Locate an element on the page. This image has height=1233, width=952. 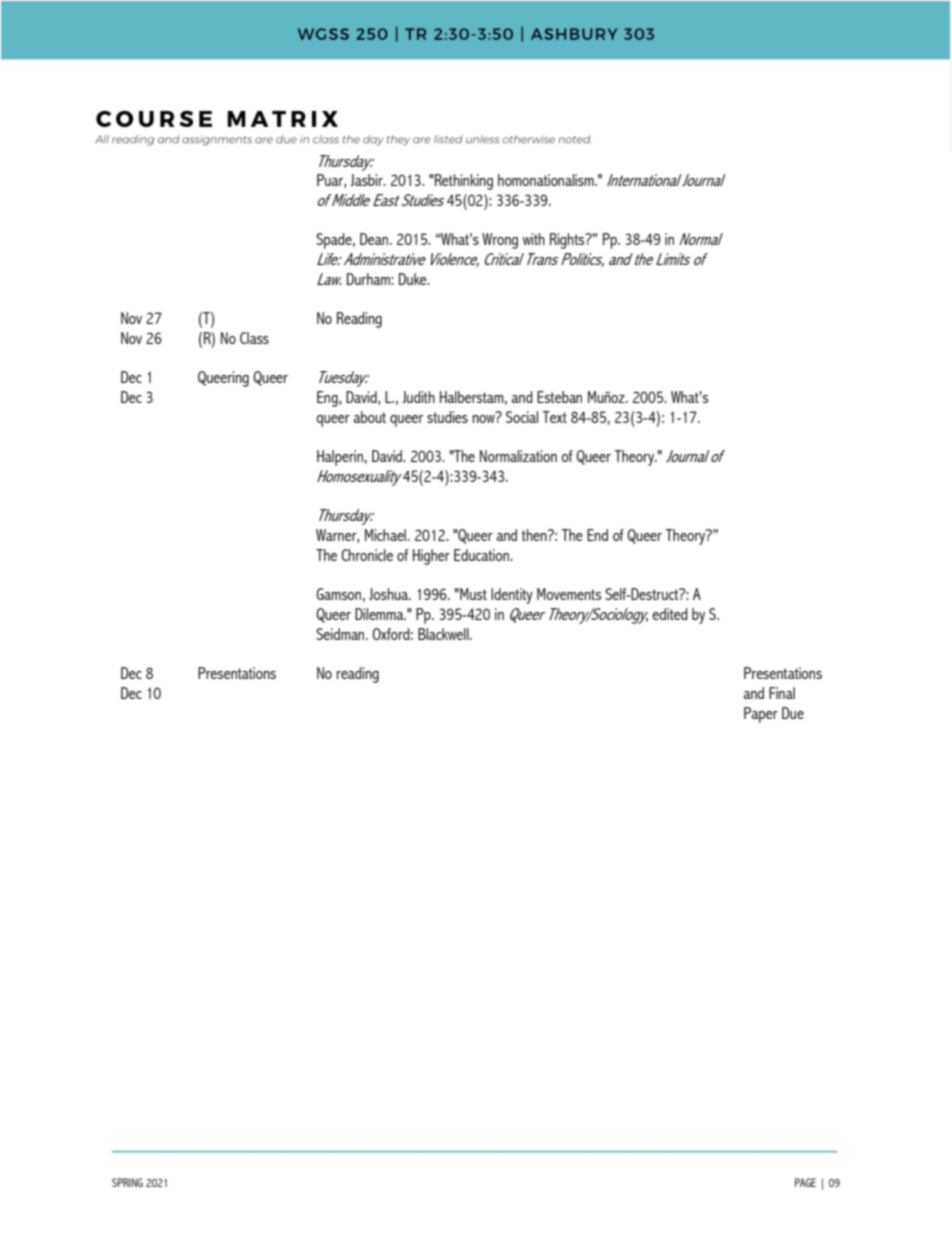
Seidman is located at coordinates (341, 634).
